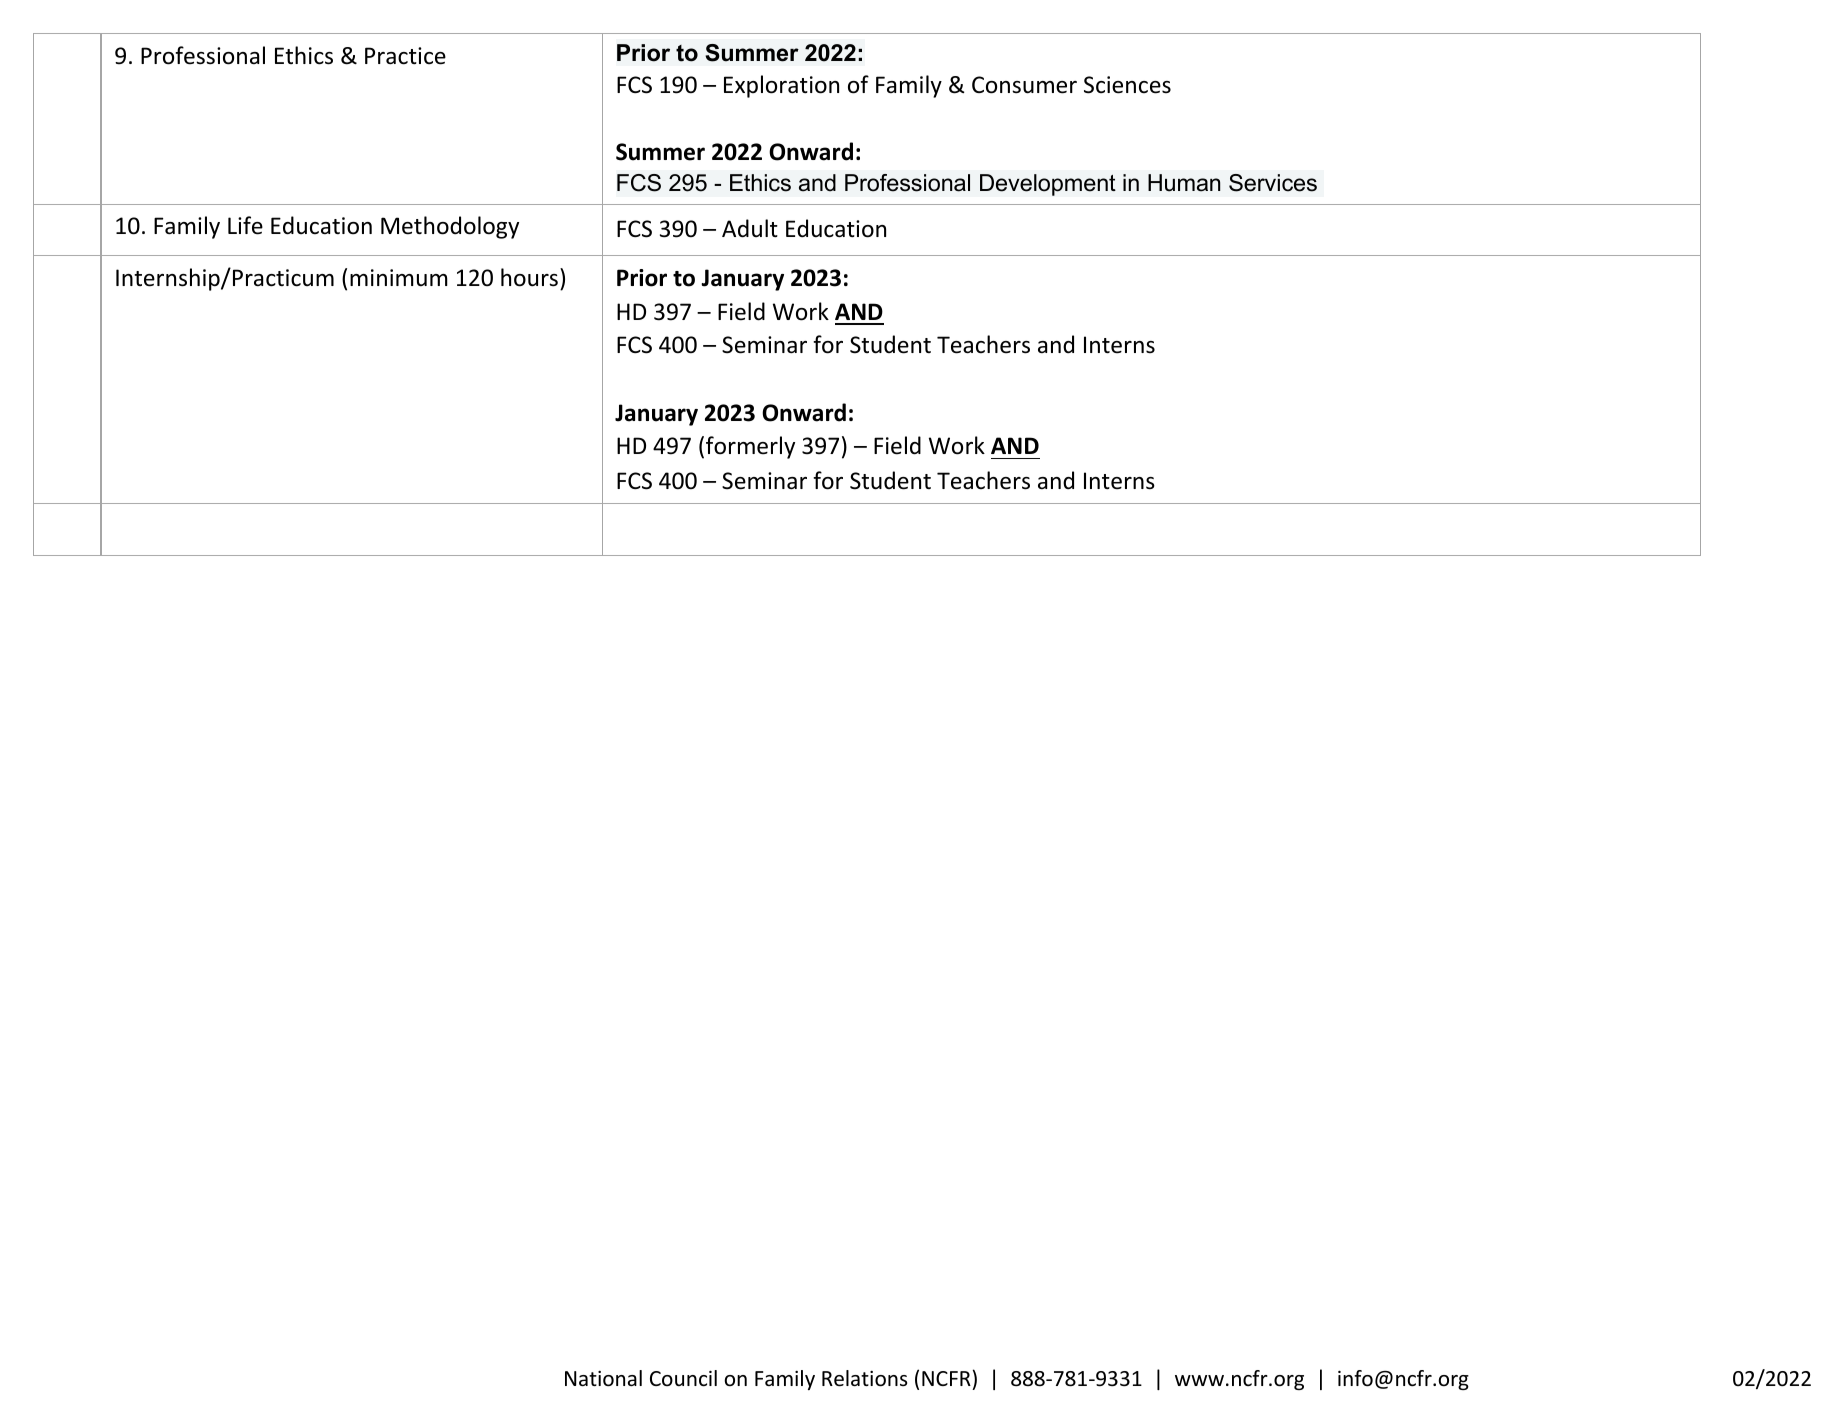 This page has height=1426, width=1846. Describe the element at coordinates (1127, 85) in the page. I see `Sciences` at that location.
